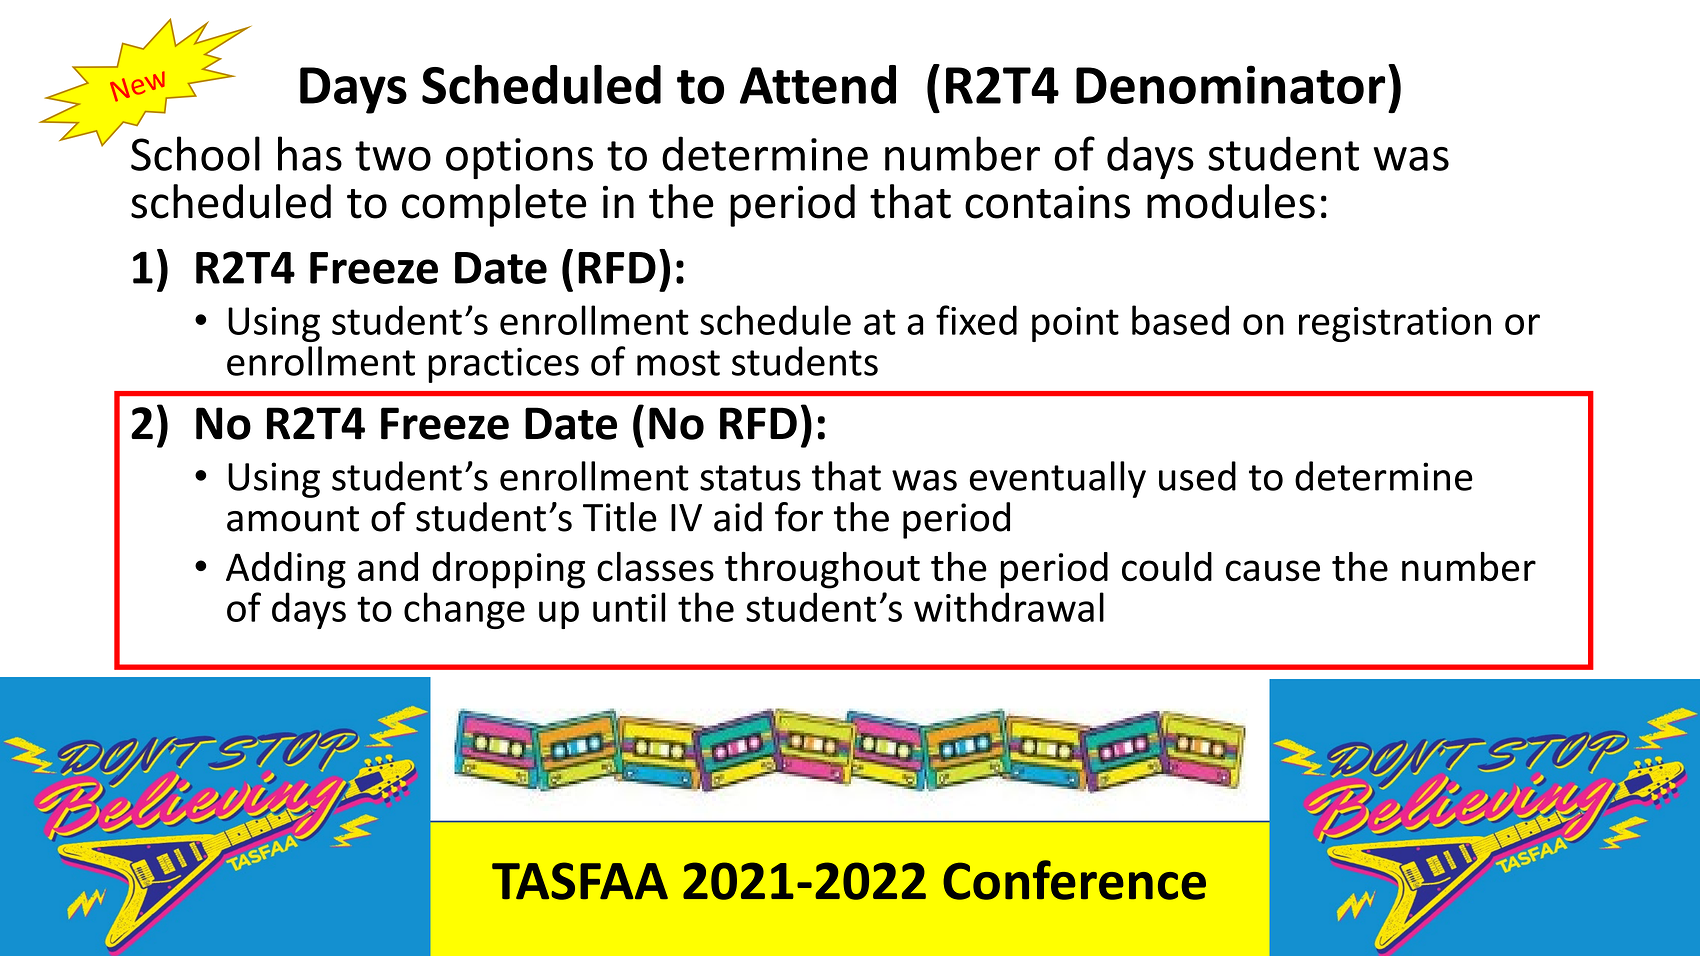 The image size is (1700, 956). What do you see at coordinates (293, 519) in the screenshot?
I see `amount` at bounding box center [293, 519].
